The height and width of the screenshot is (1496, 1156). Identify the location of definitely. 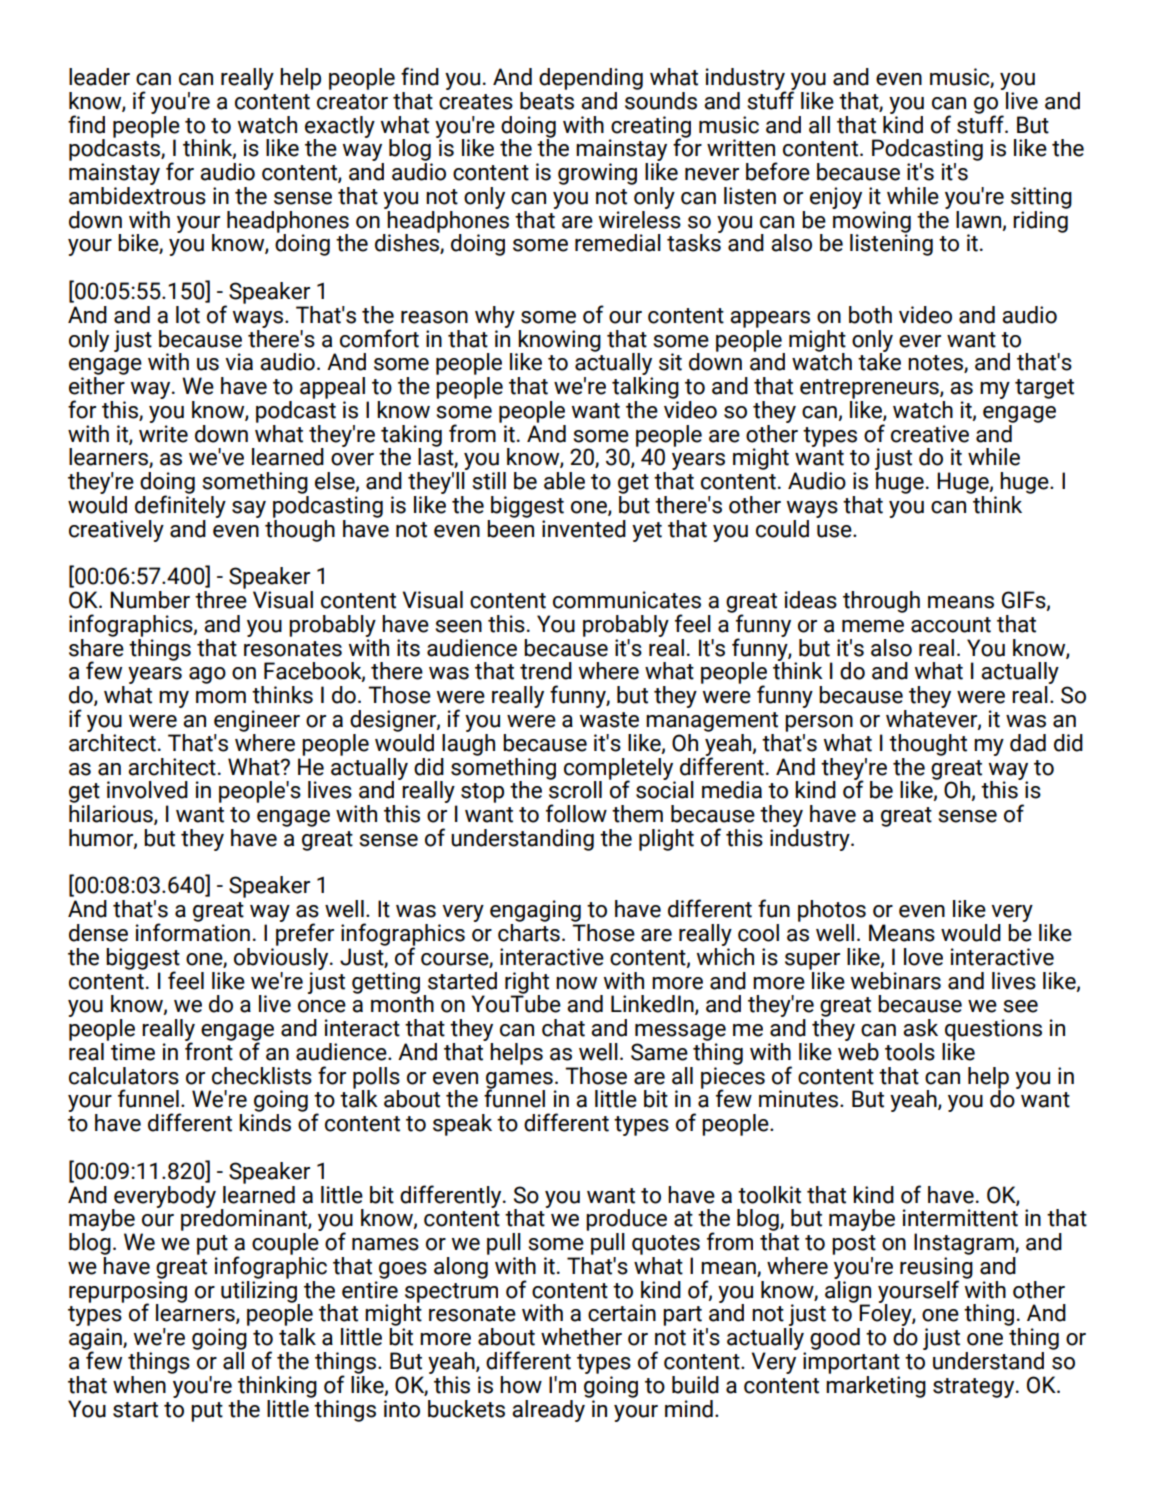
(180, 505).
